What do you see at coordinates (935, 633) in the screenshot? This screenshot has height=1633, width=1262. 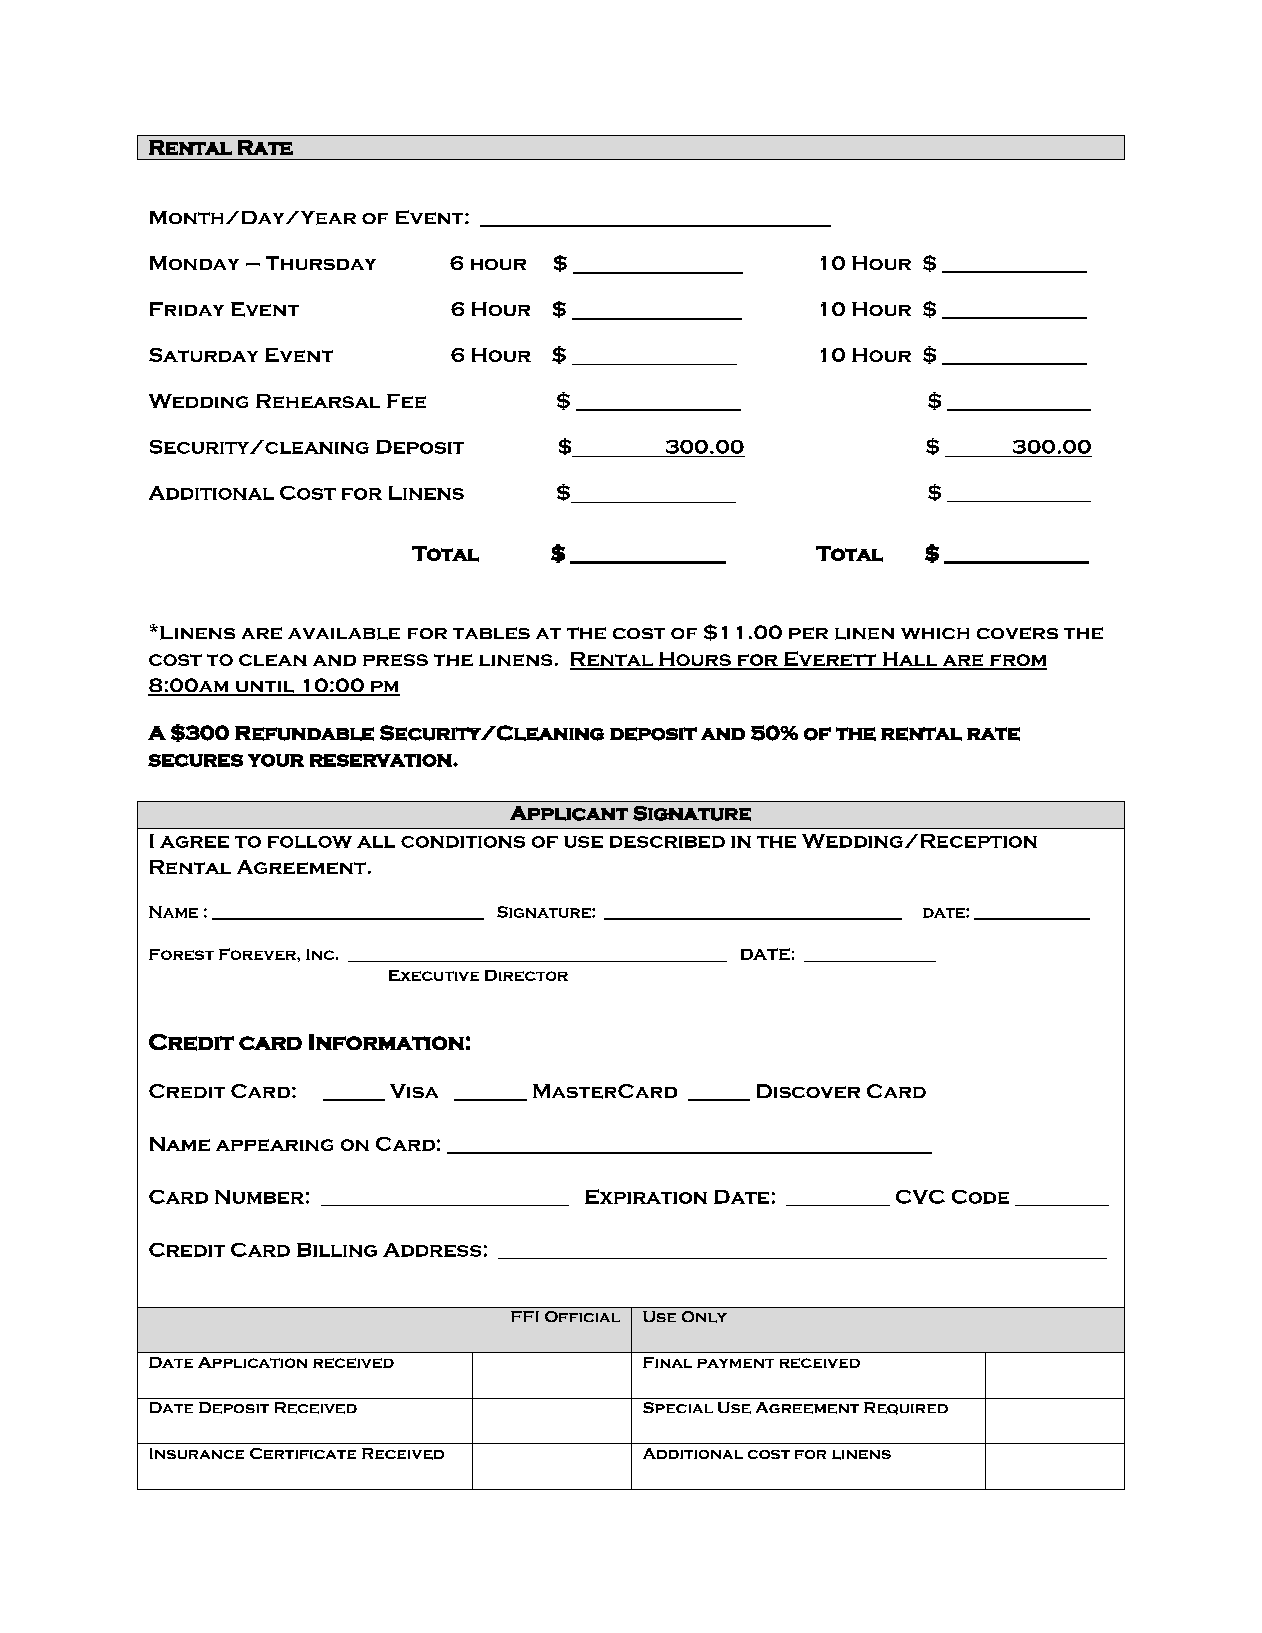 I see `which` at bounding box center [935, 633].
